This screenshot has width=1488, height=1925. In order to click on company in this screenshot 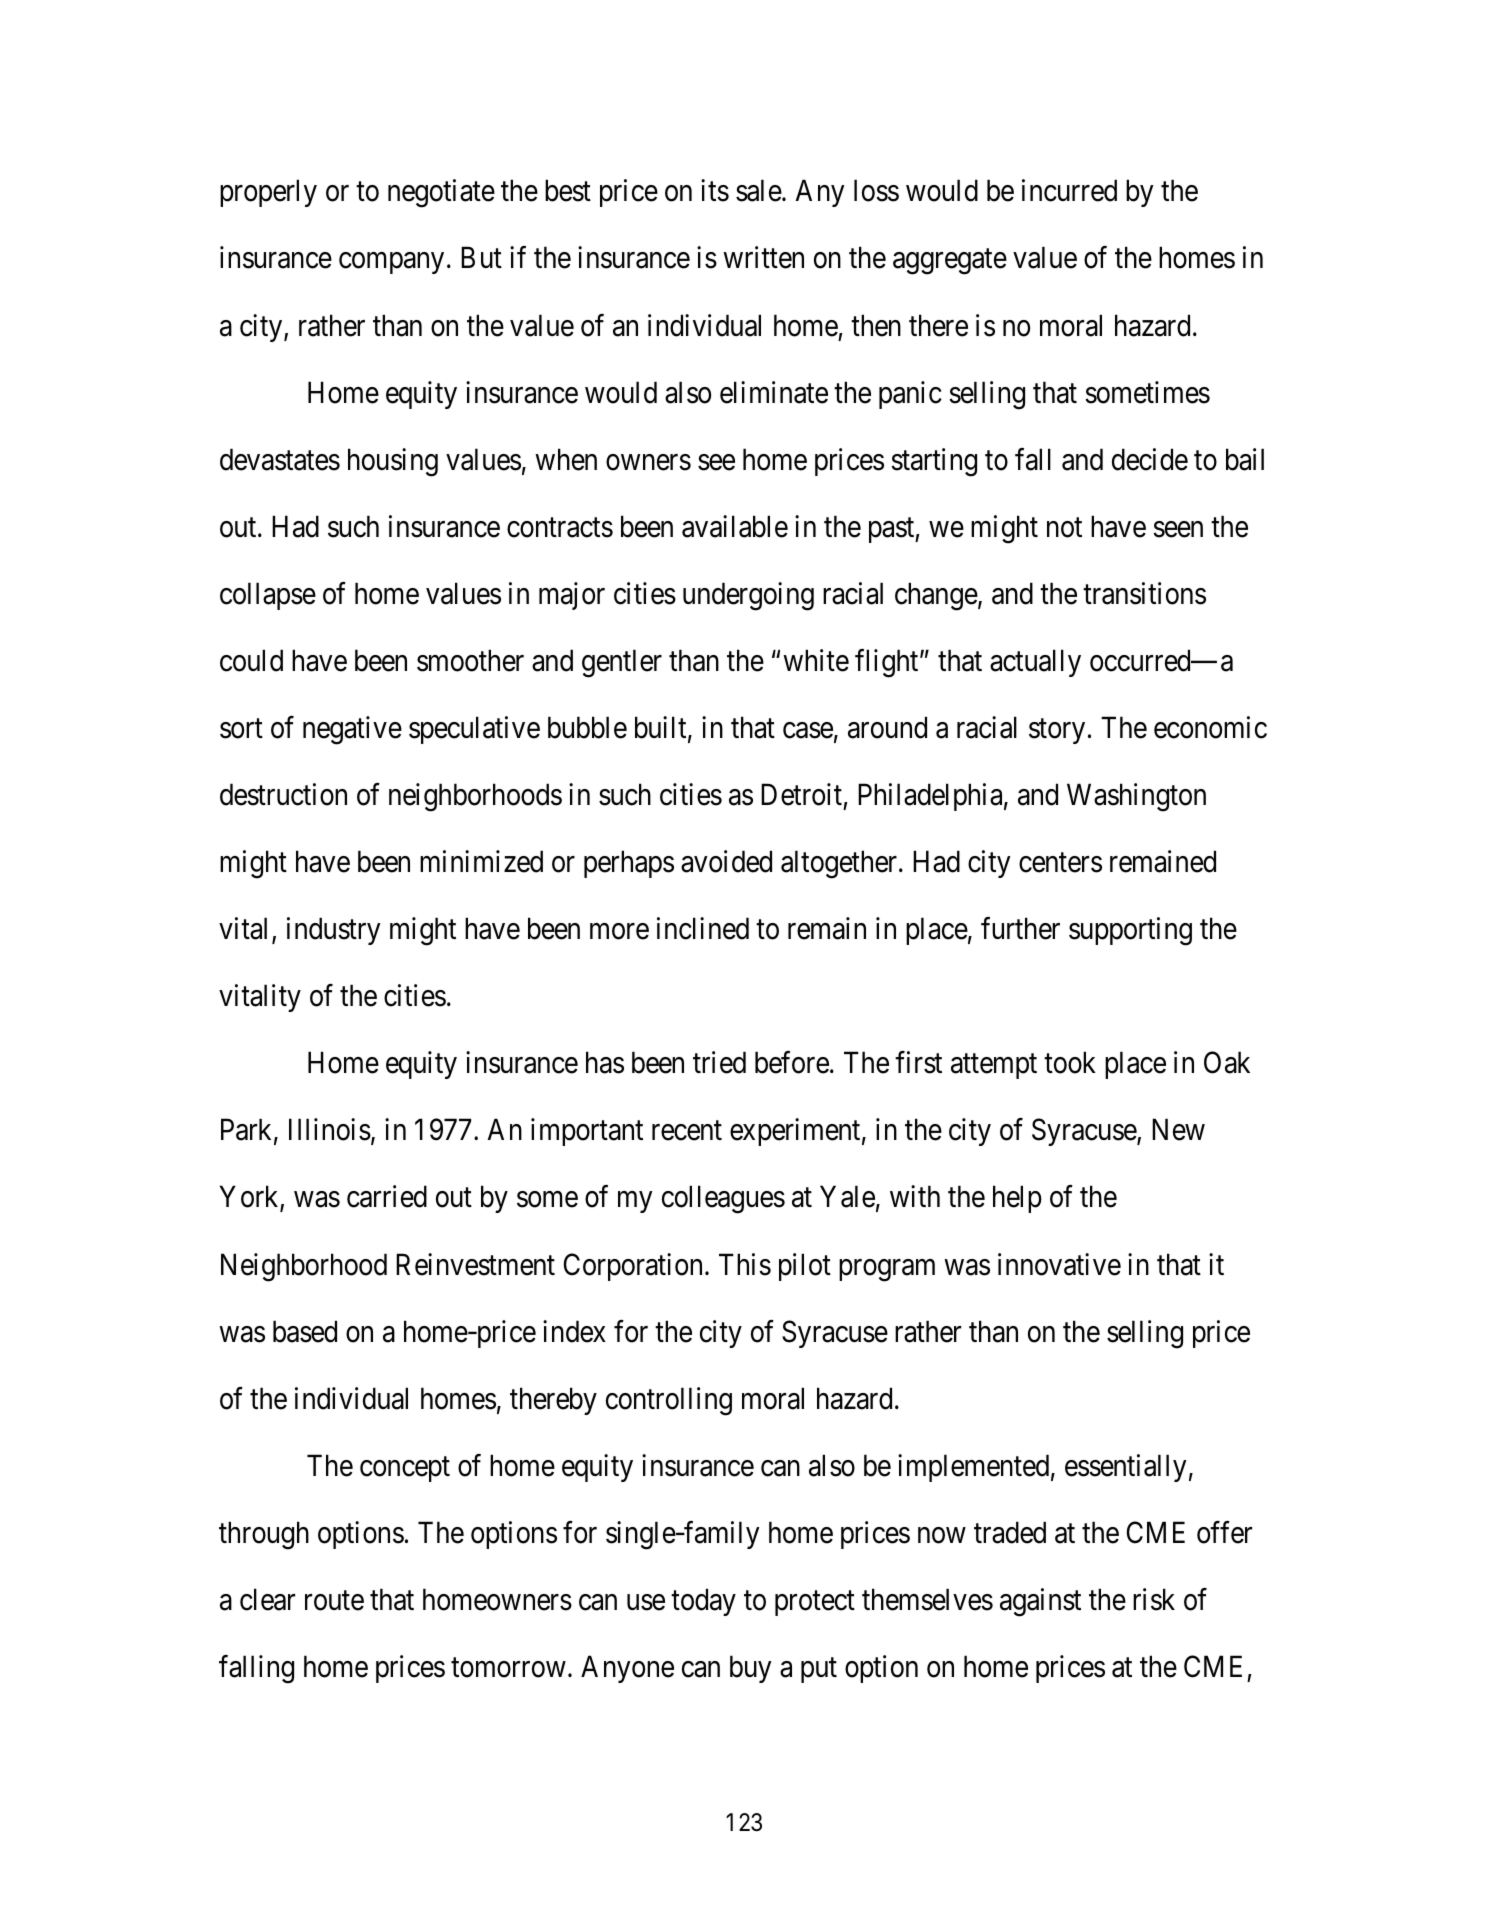, I will do `click(391, 263)`.
